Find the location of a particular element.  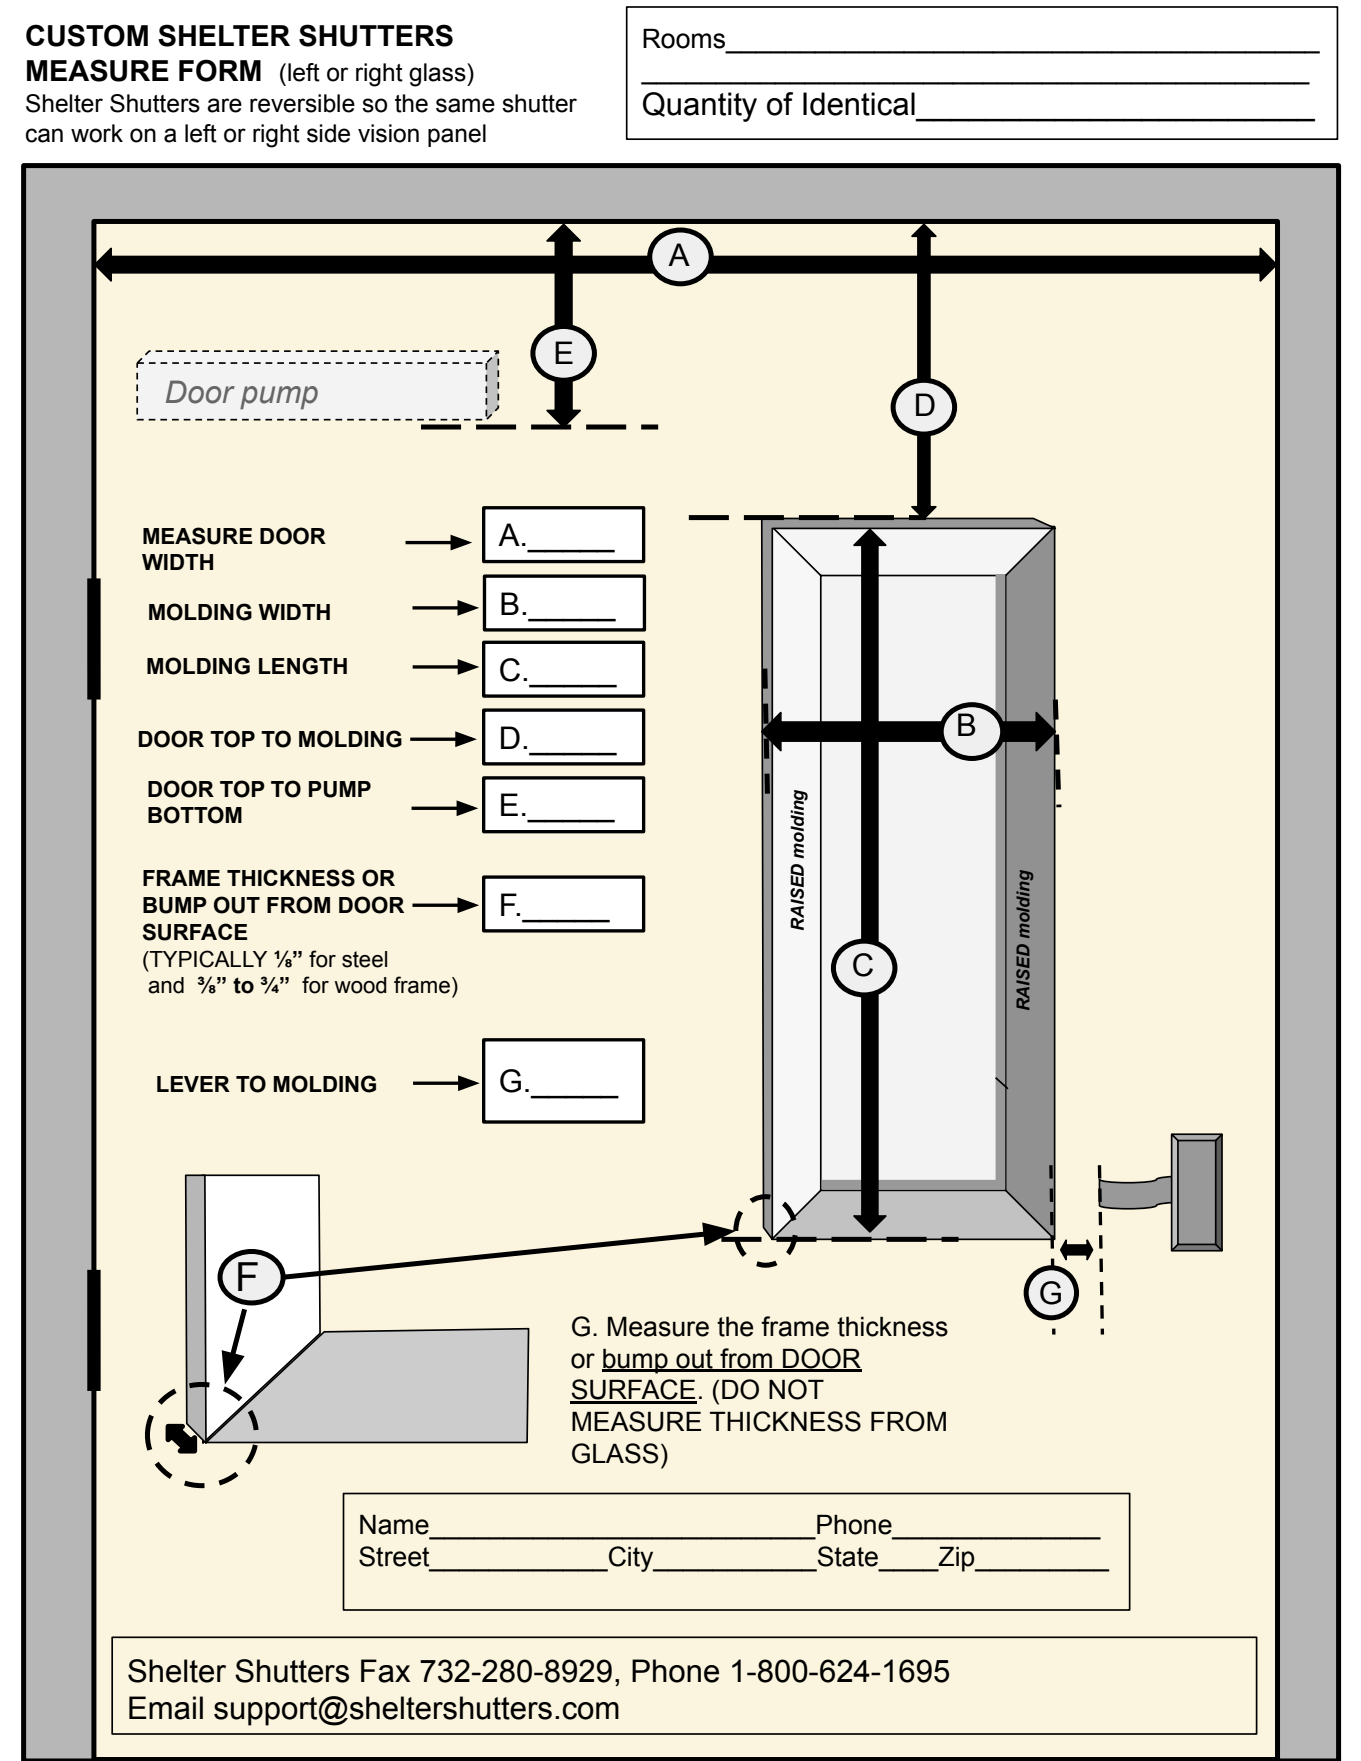

Quantity is located at coordinates (700, 107).
